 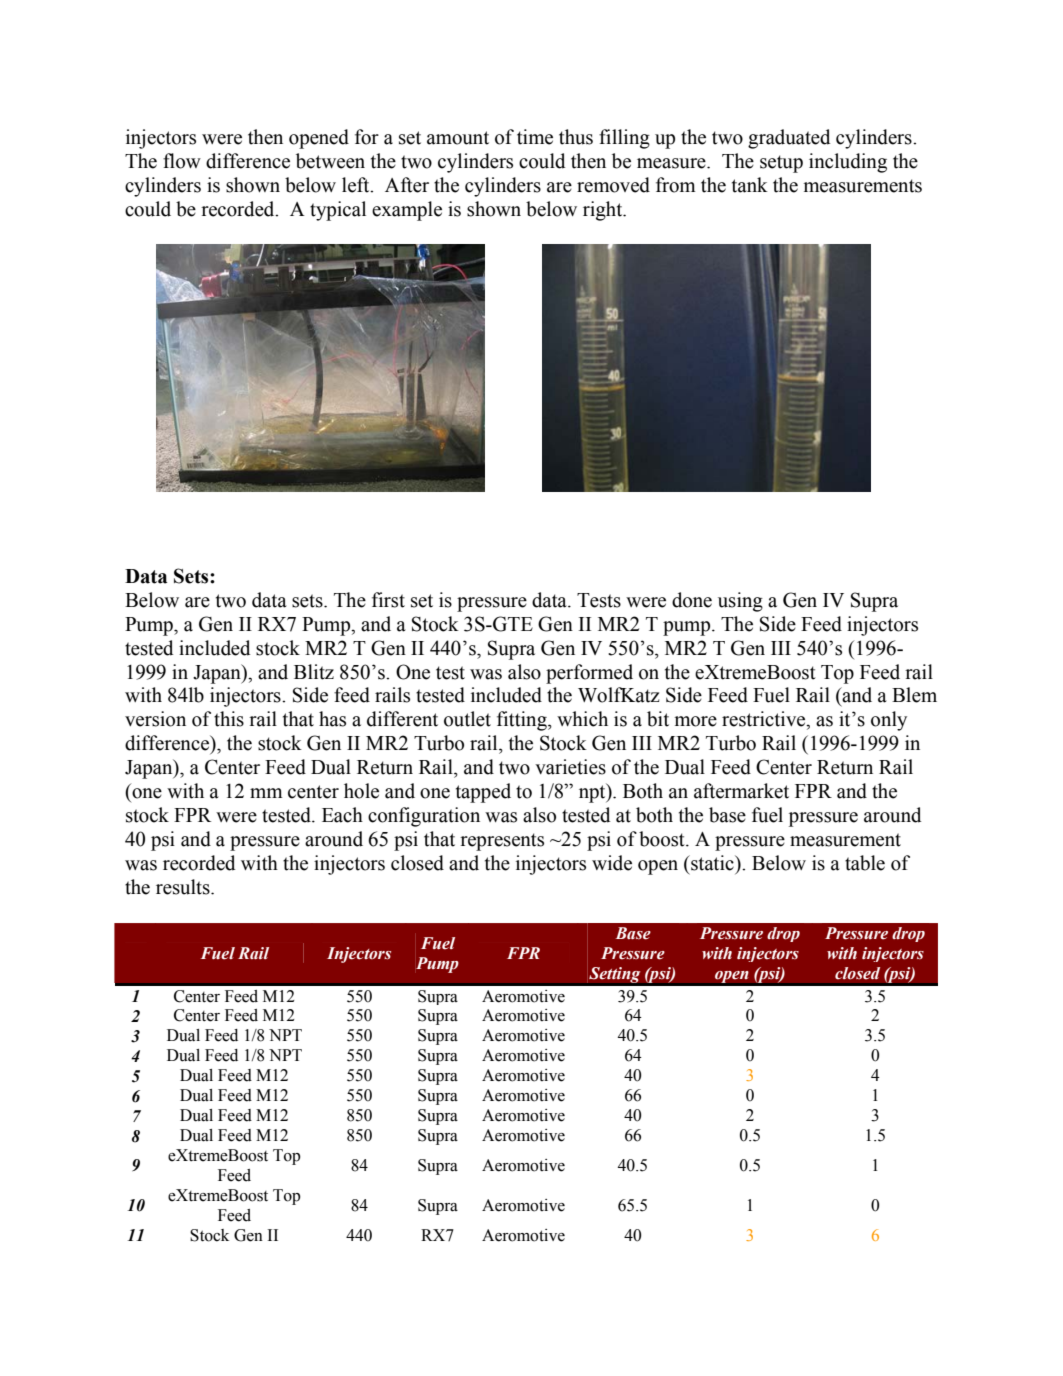 What do you see at coordinates (740, 602) in the document?
I see `using` at bounding box center [740, 602].
